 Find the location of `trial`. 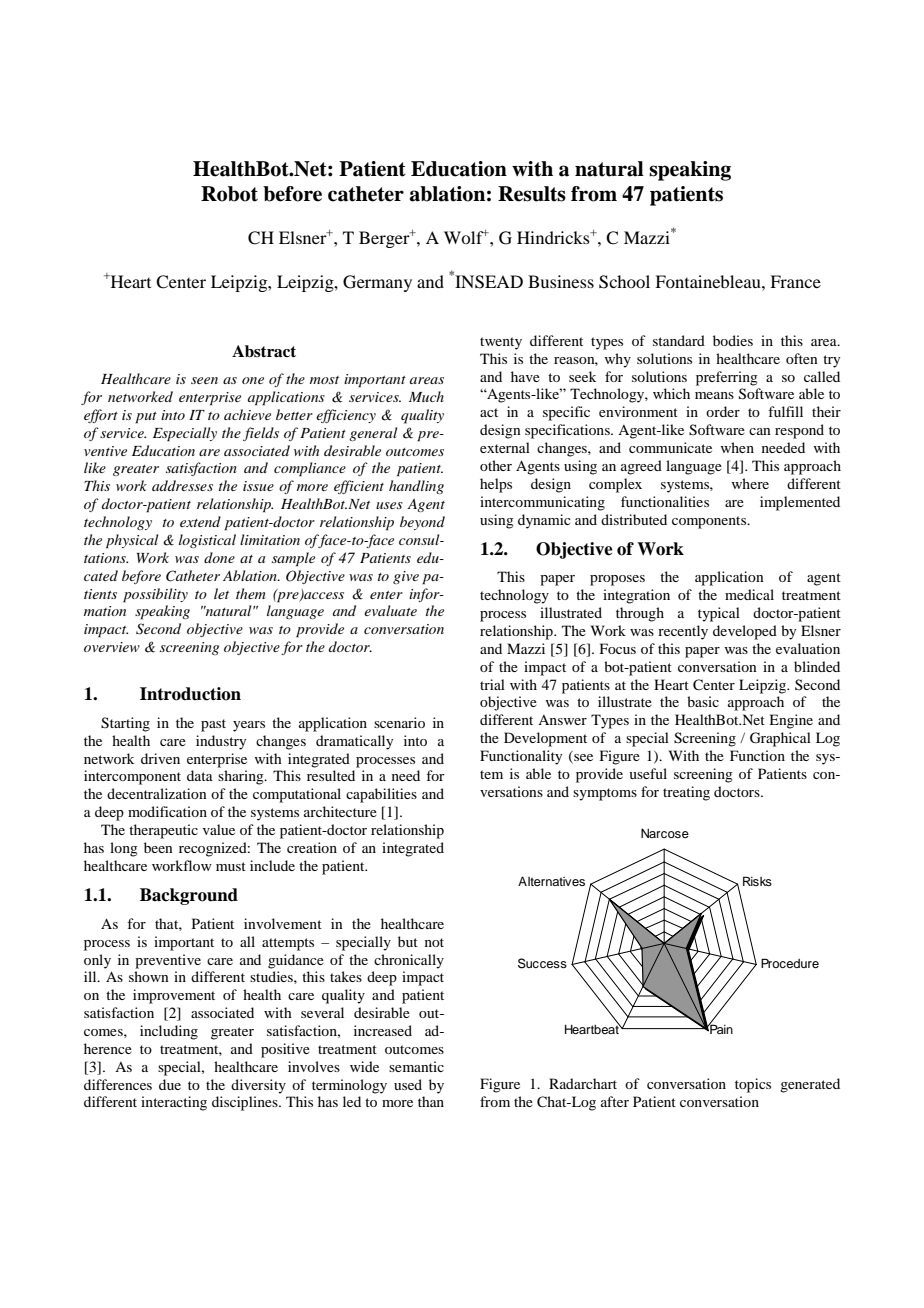

trial is located at coordinates (492, 684).
